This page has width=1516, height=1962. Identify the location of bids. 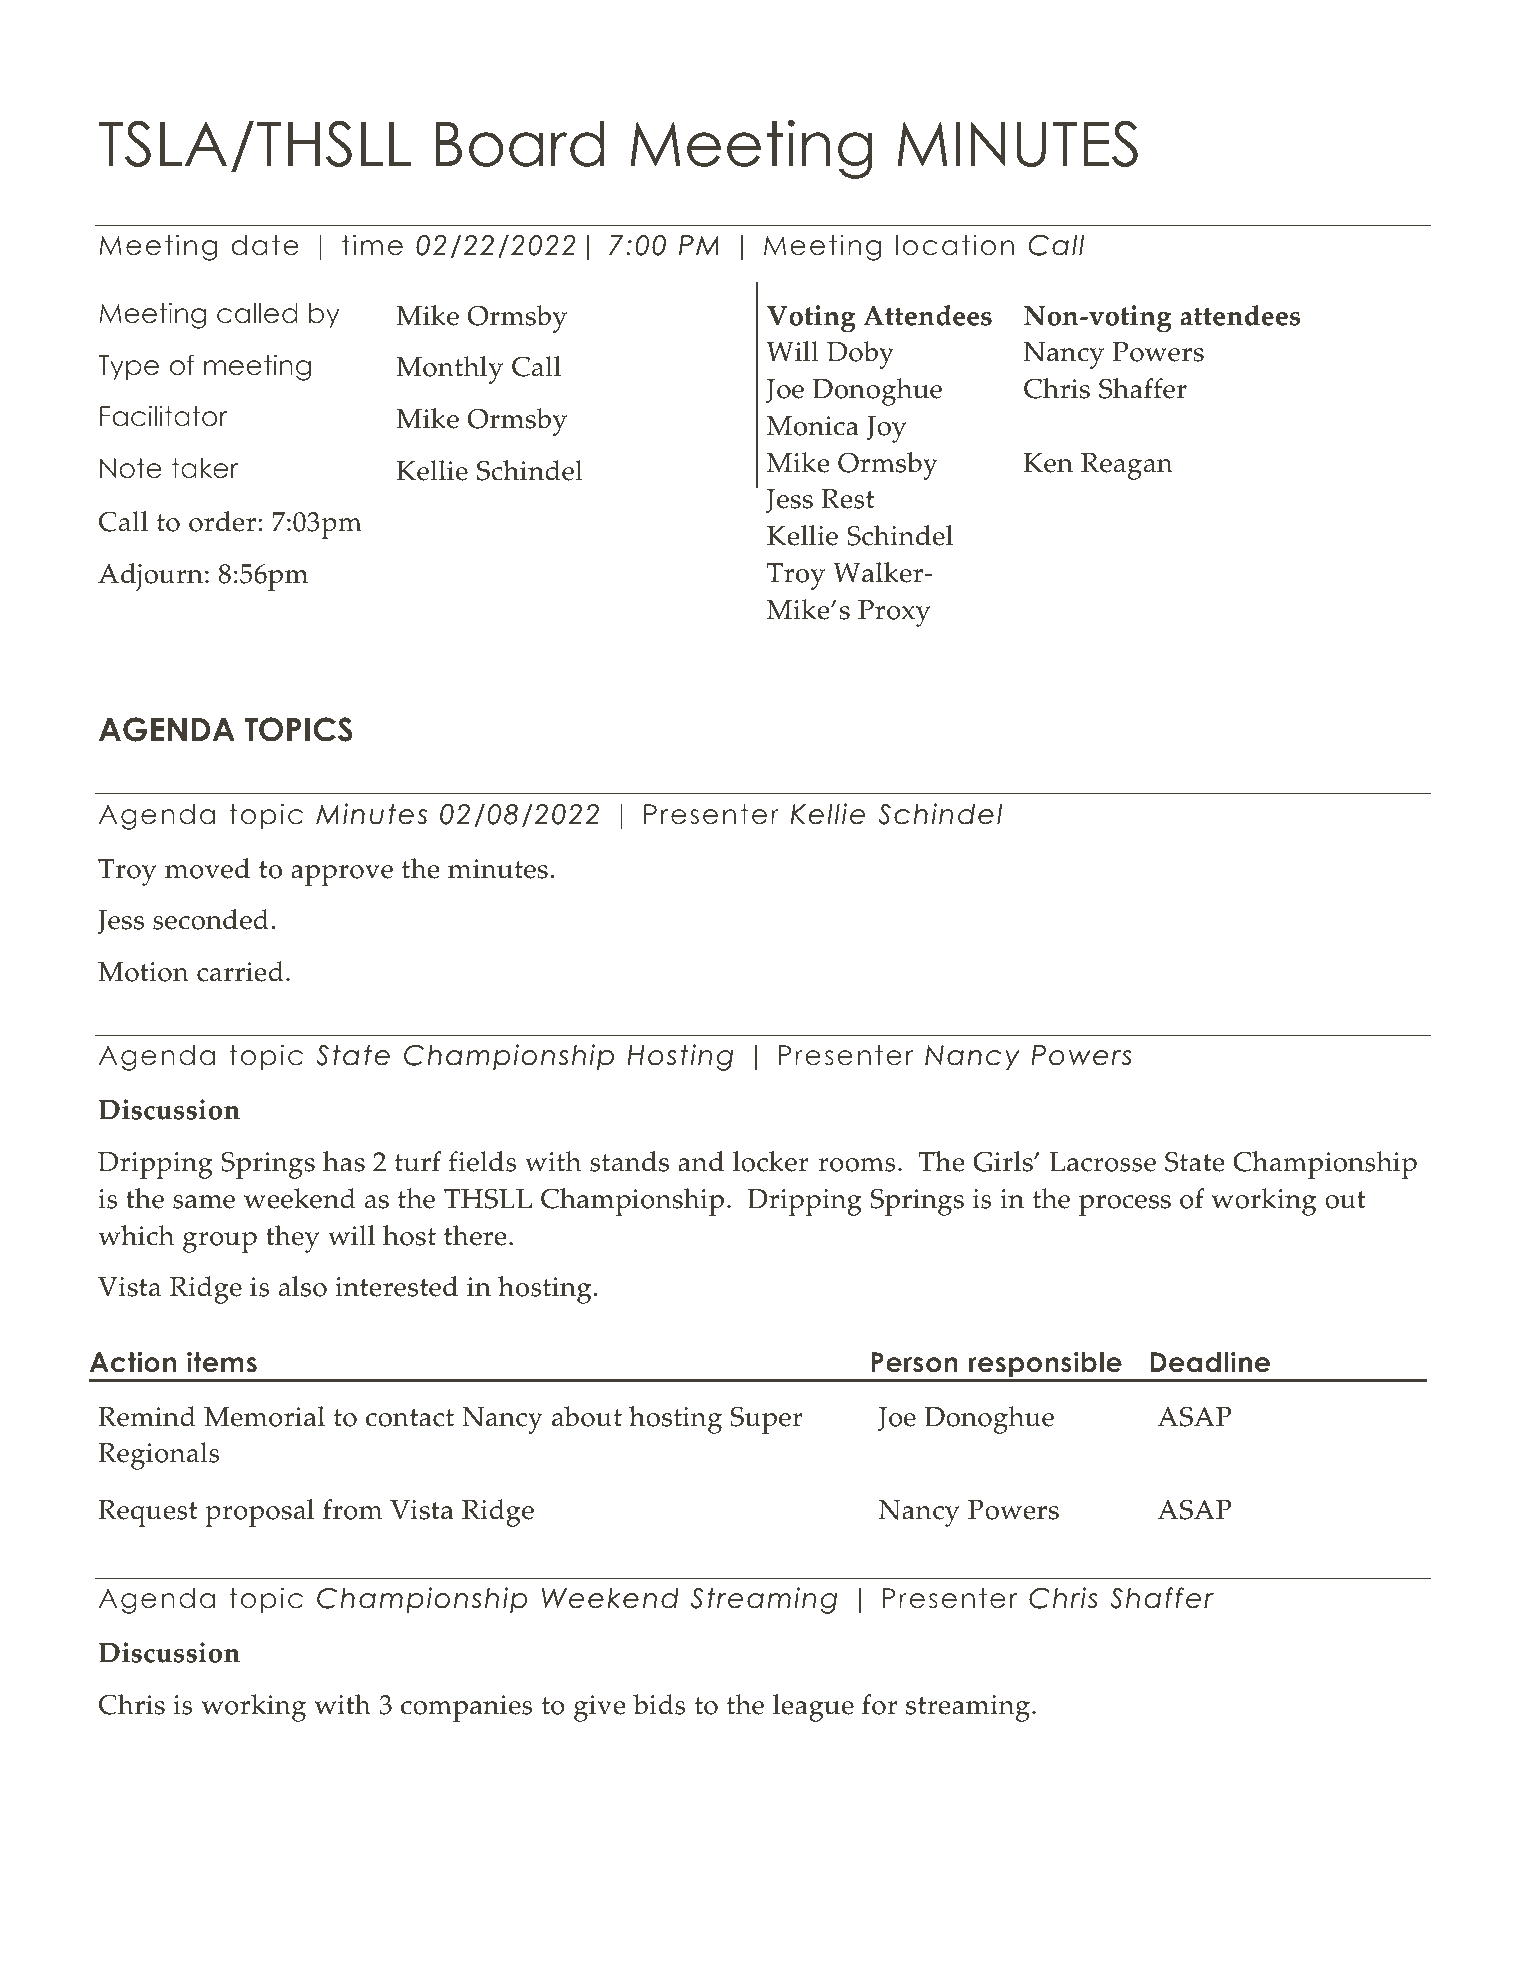
(659, 1704).
